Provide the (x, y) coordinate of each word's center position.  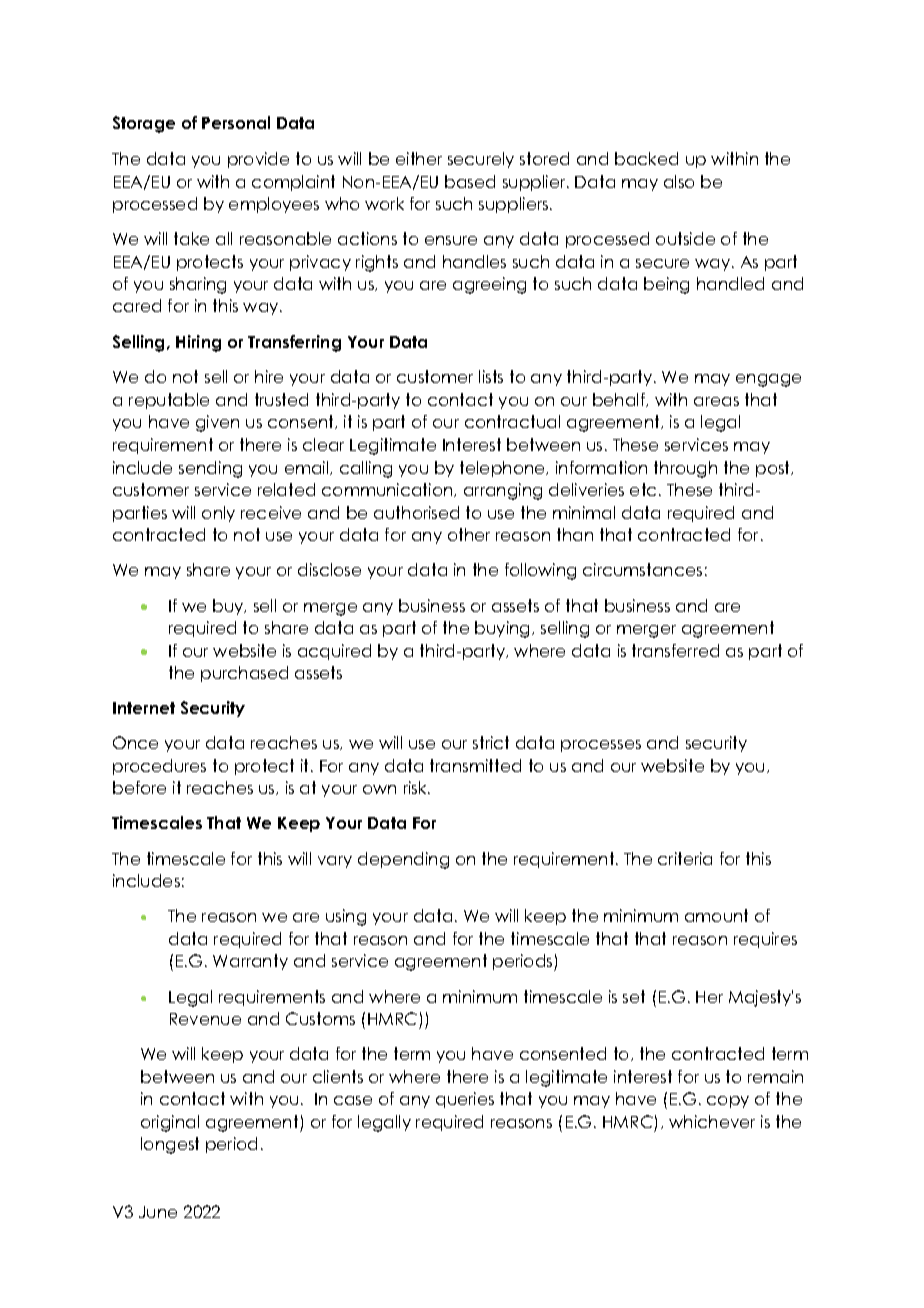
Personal (236, 122)
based (470, 181)
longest (170, 1145)
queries (465, 1100)
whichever (712, 1121)
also (679, 181)
